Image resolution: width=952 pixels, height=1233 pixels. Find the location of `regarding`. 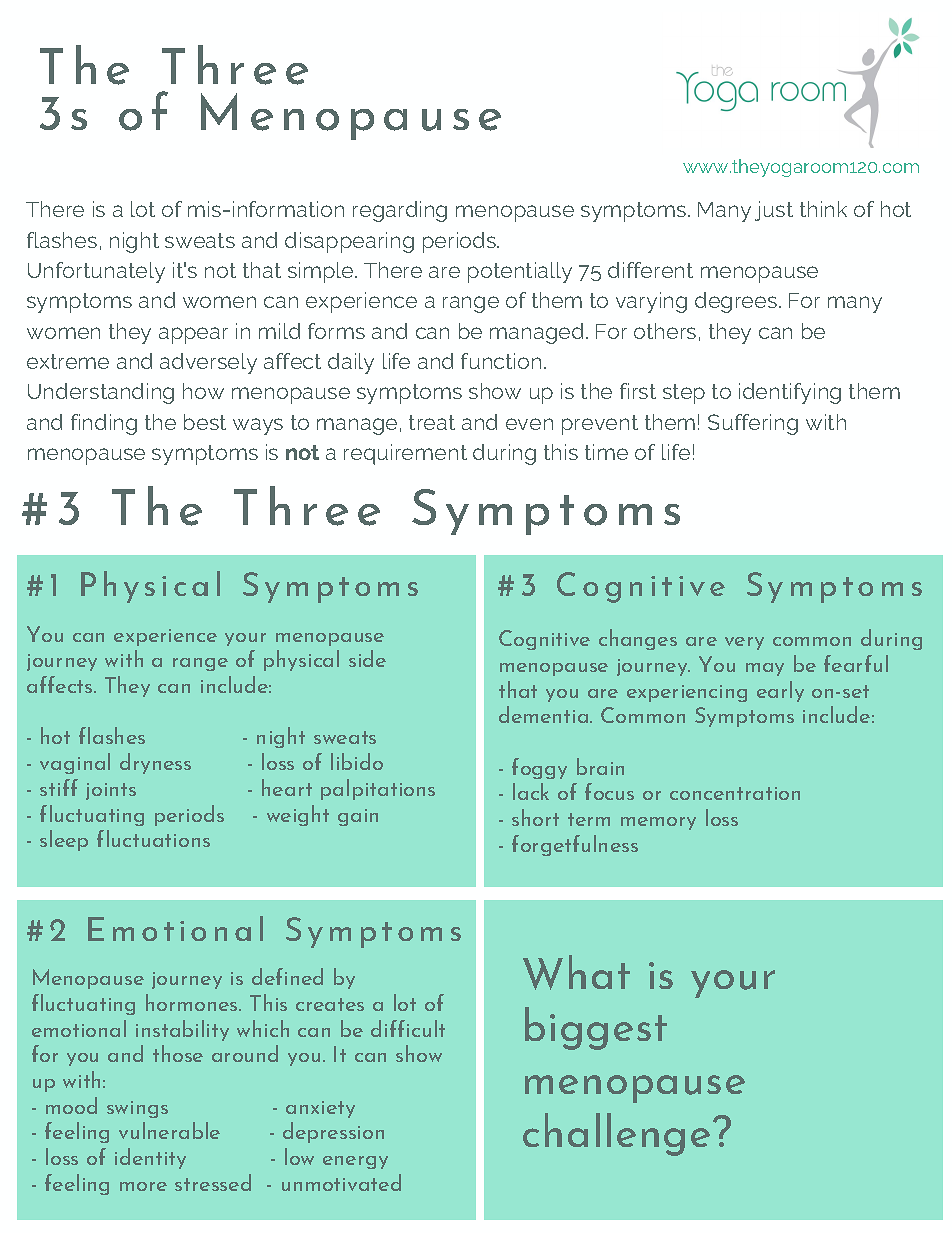

regarding is located at coordinates (400, 211).
